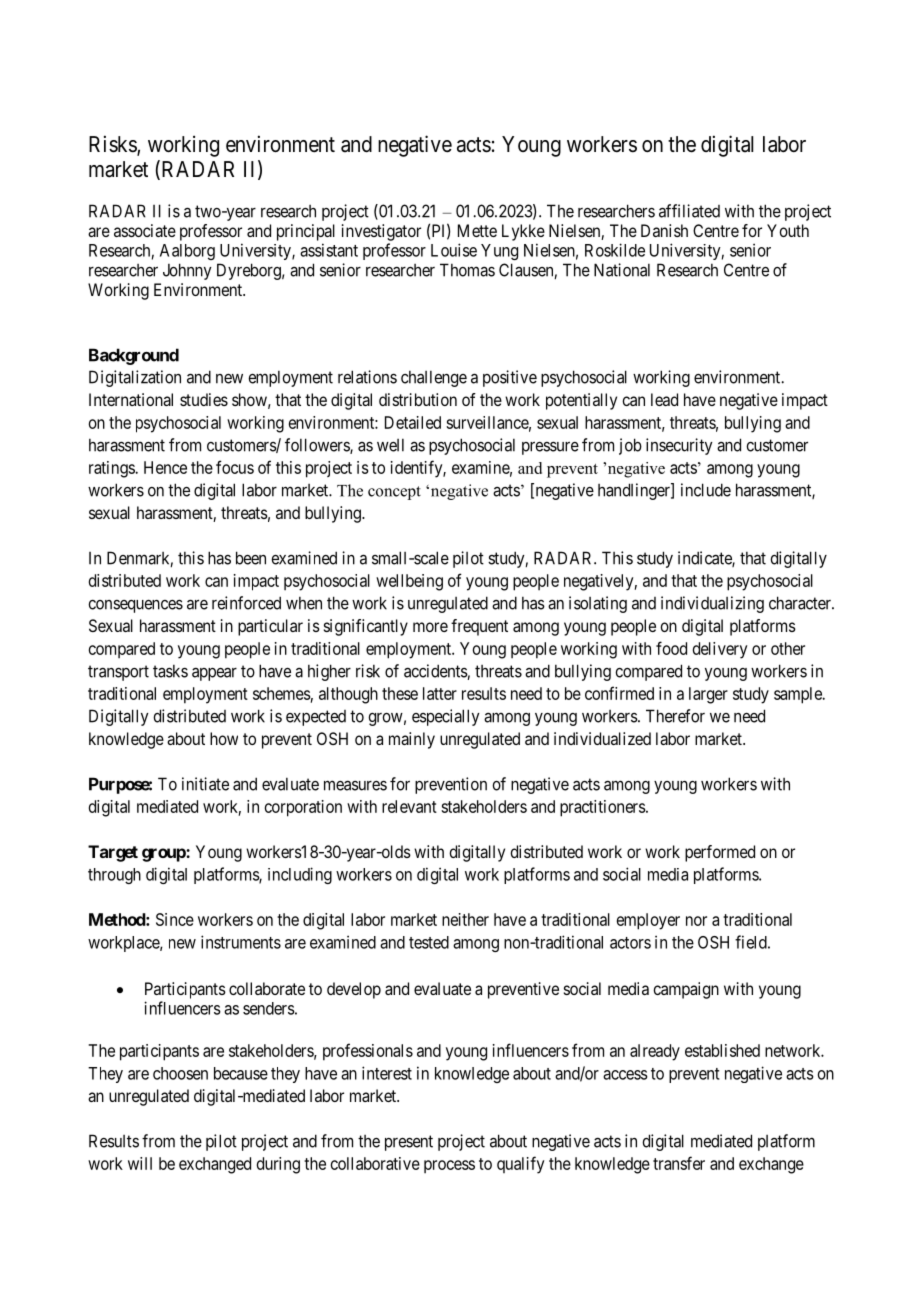  I want to click on will, so click(140, 1163).
